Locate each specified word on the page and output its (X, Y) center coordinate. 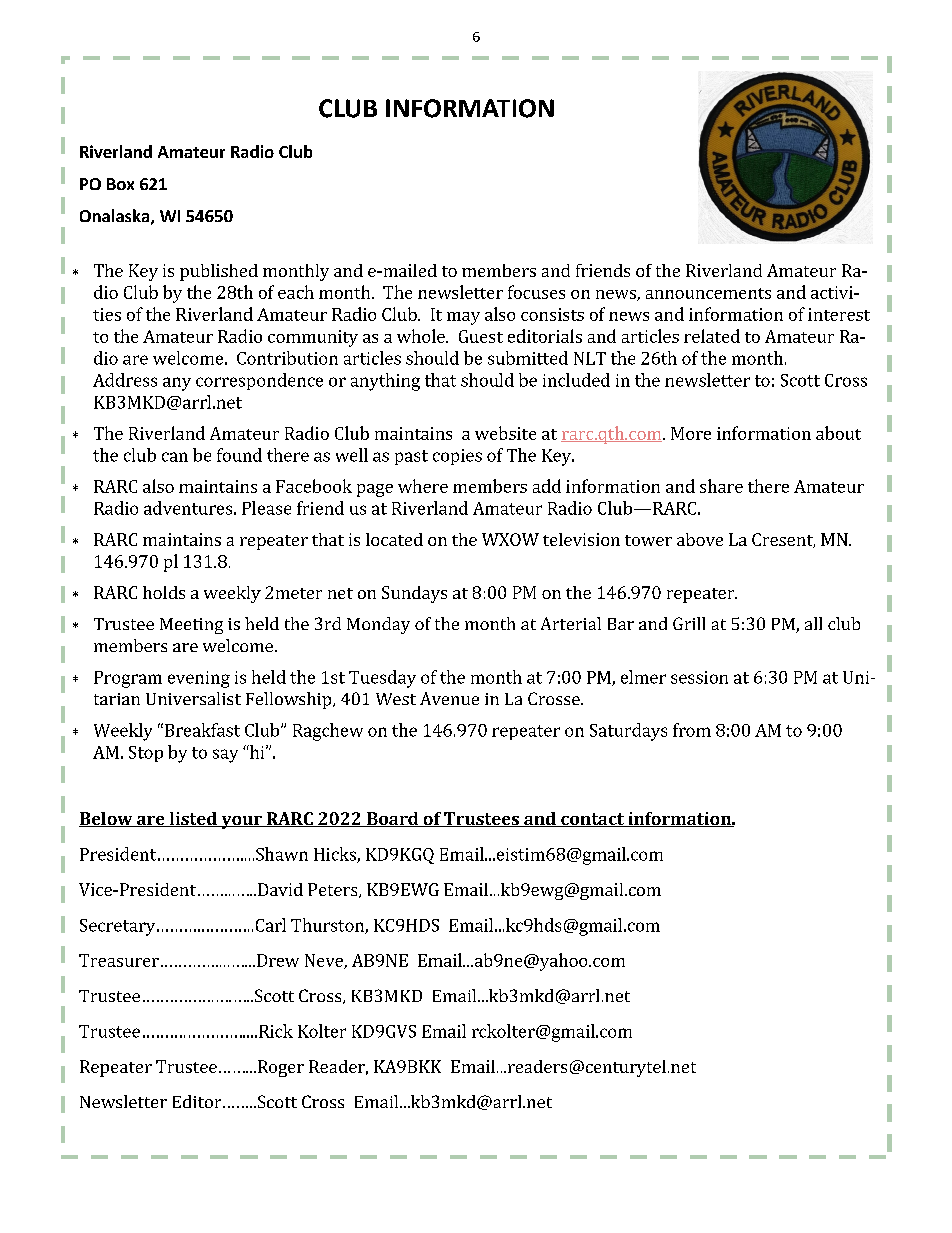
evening (199, 679)
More (691, 433)
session (699, 677)
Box (120, 184)
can (175, 457)
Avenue (449, 698)
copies (457, 457)
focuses (536, 292)
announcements (708, 293)
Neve (325, 961)
